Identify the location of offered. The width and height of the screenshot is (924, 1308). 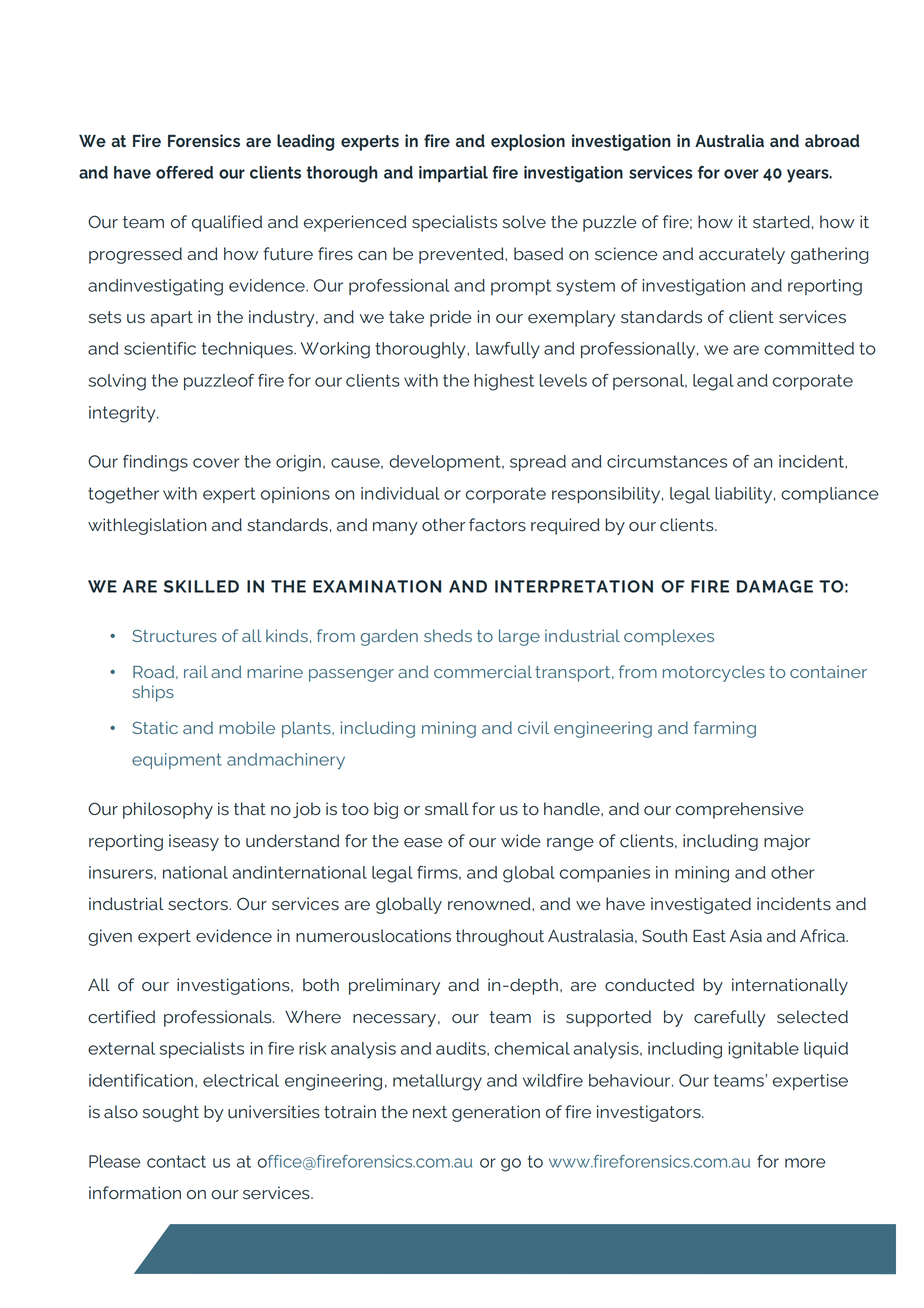
(184, 172).
